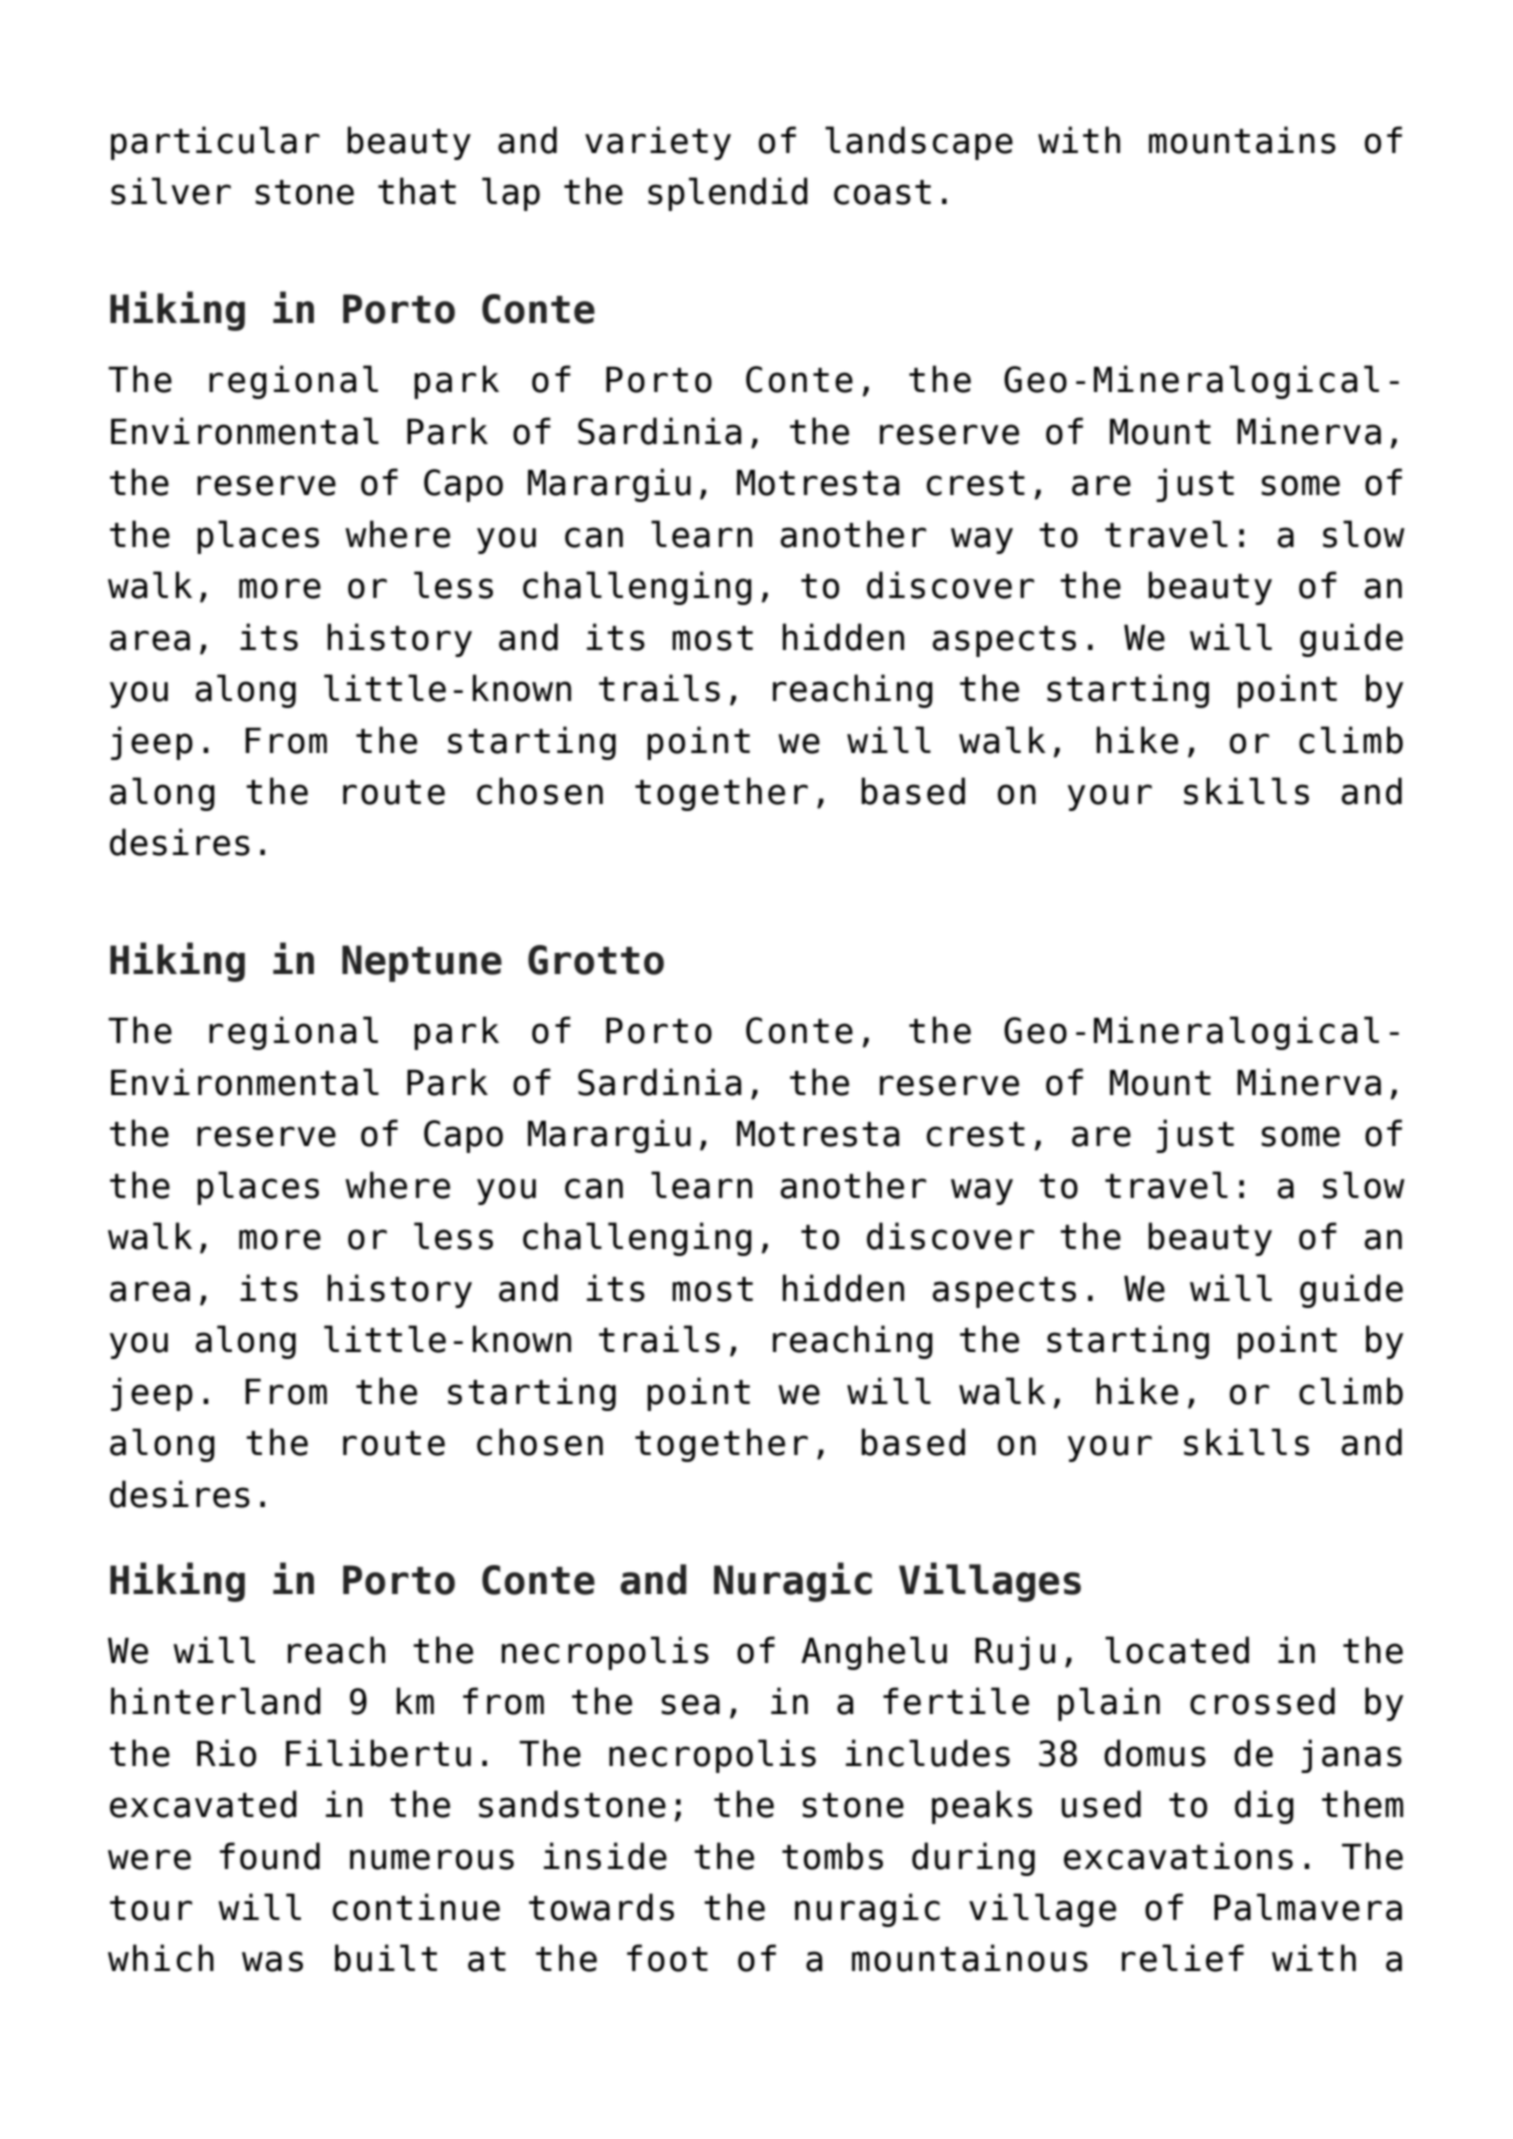 This image has width=1513, height=2139. What do you see at coordinates (269, 1856) in the image?
I see `found` at bounding box center [269, 1856].
